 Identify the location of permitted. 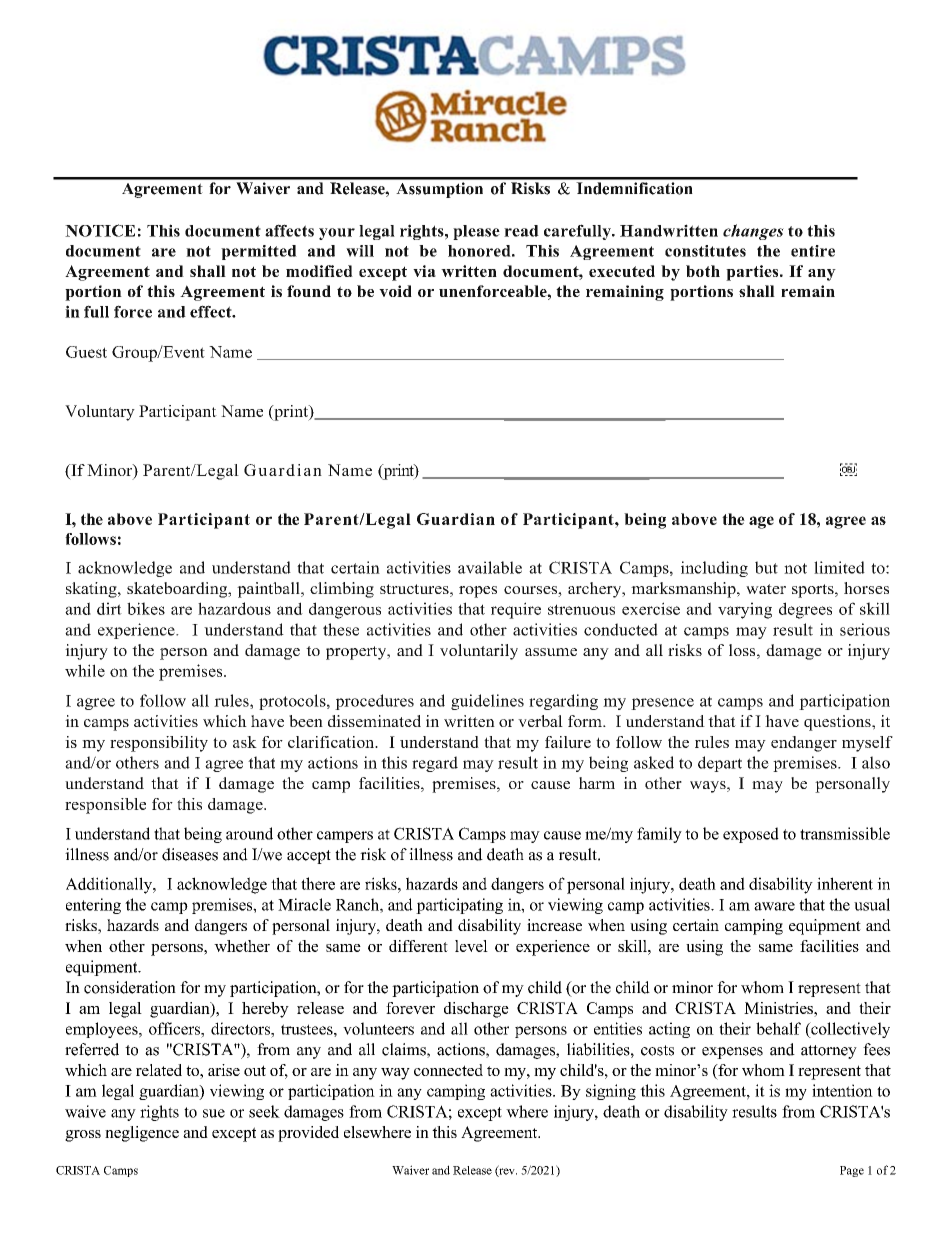
(259, 252).
